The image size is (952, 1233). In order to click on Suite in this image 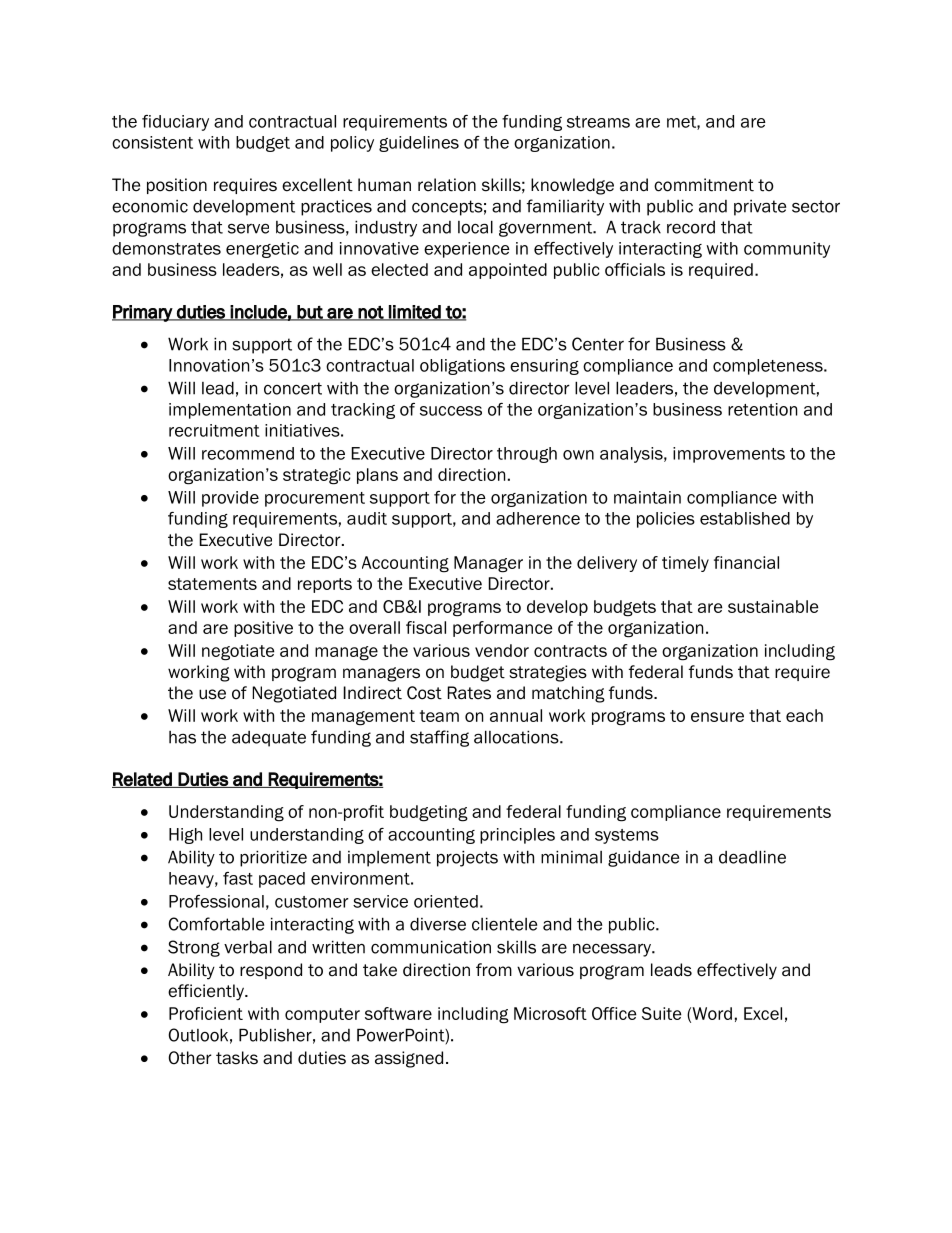, I will do `click(662, 1013)`.
